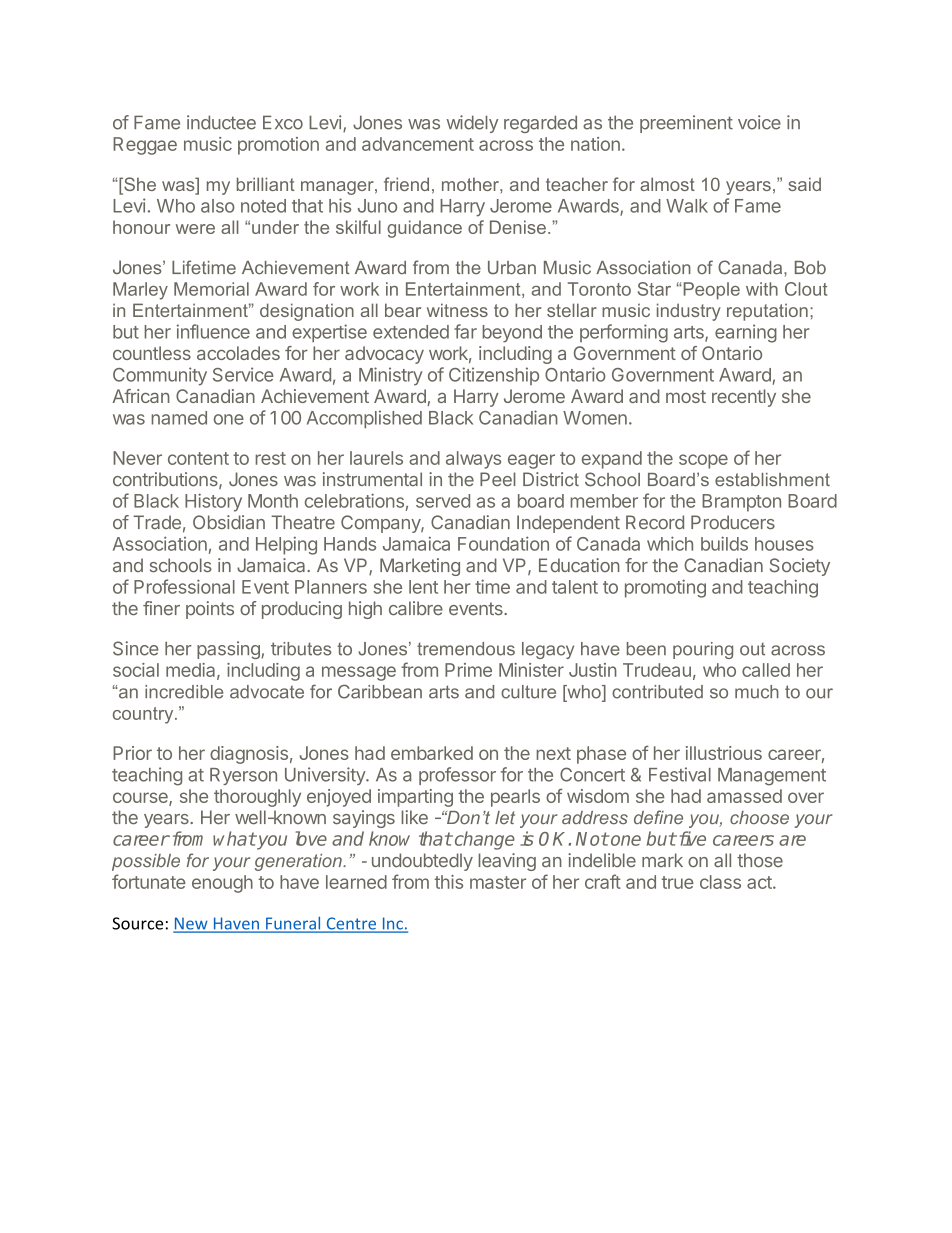 This screenshot has width=952, height=1233. I want to click on class, so click(720, 882).
